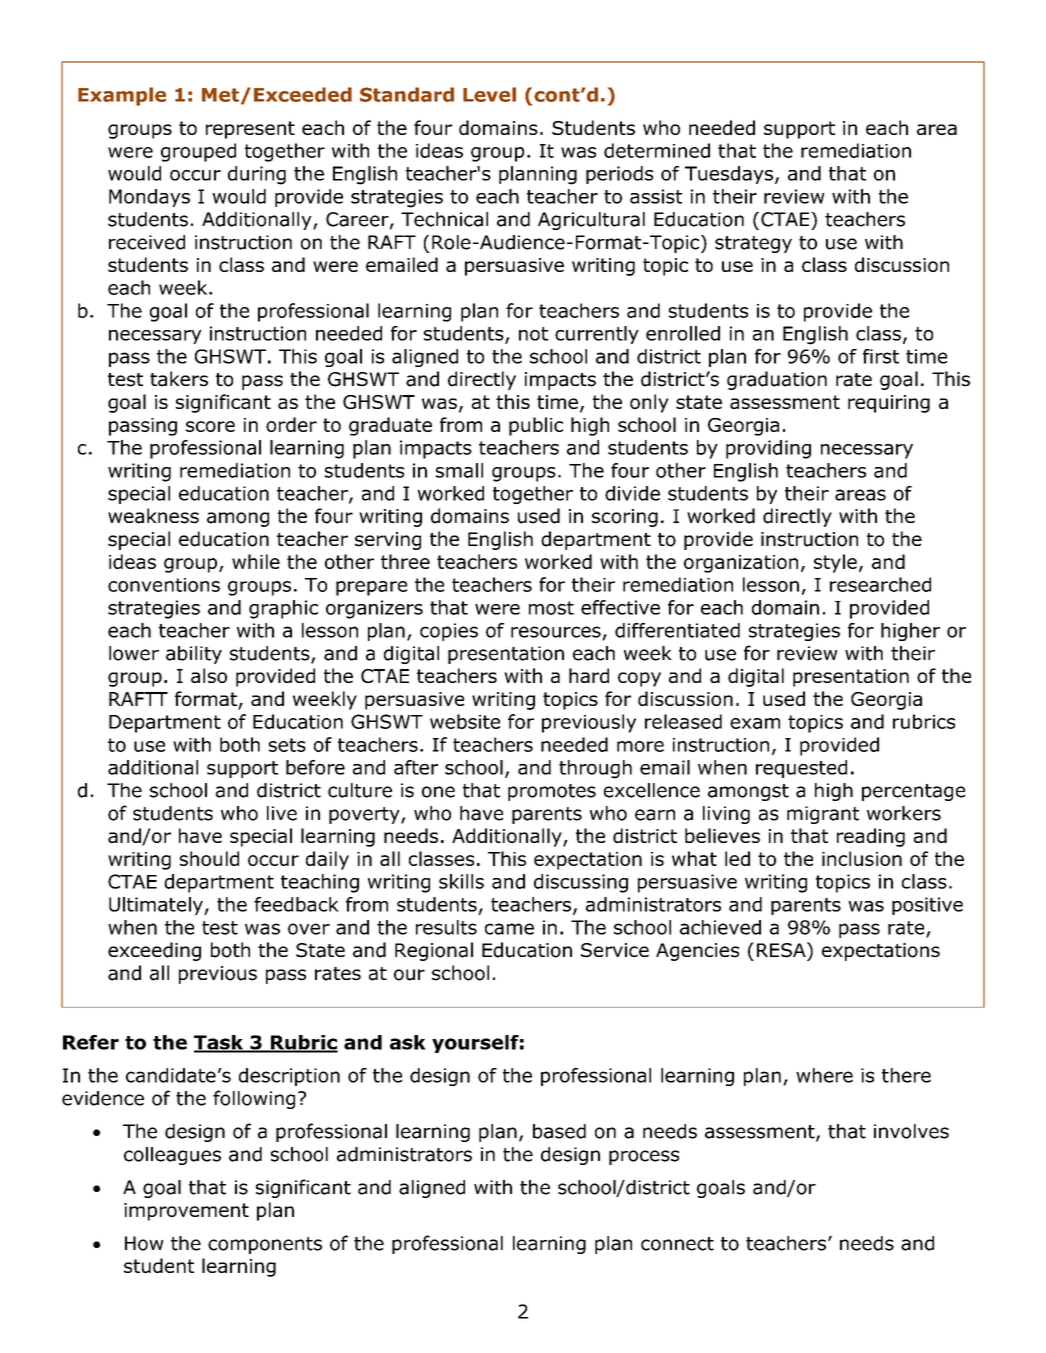 The width and height of the image is (1046, 1353). I want to click on Level, so click(489, 94).
